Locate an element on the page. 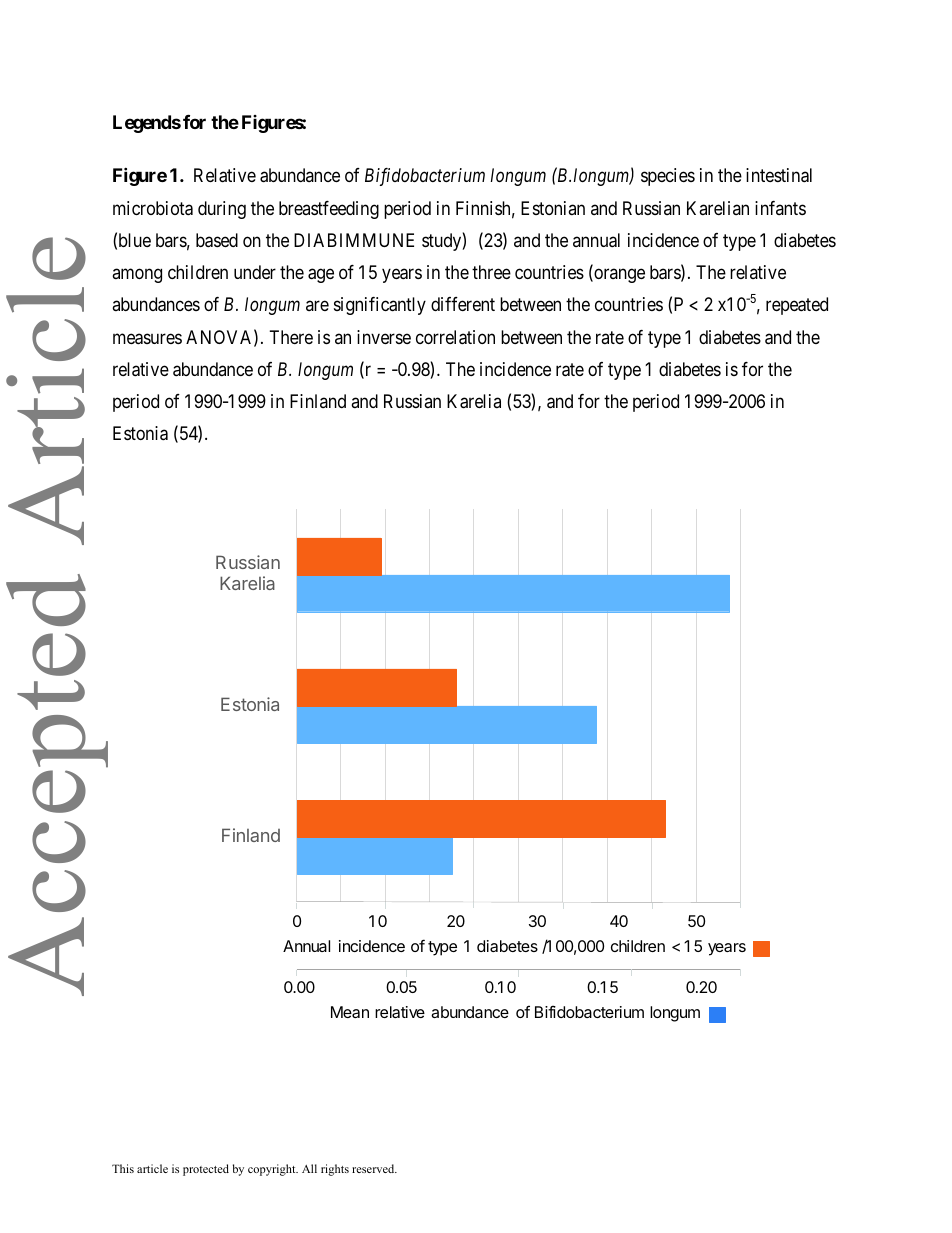 The height and width of the image is (1233, 952). species is located at coordinates (668, 177).
